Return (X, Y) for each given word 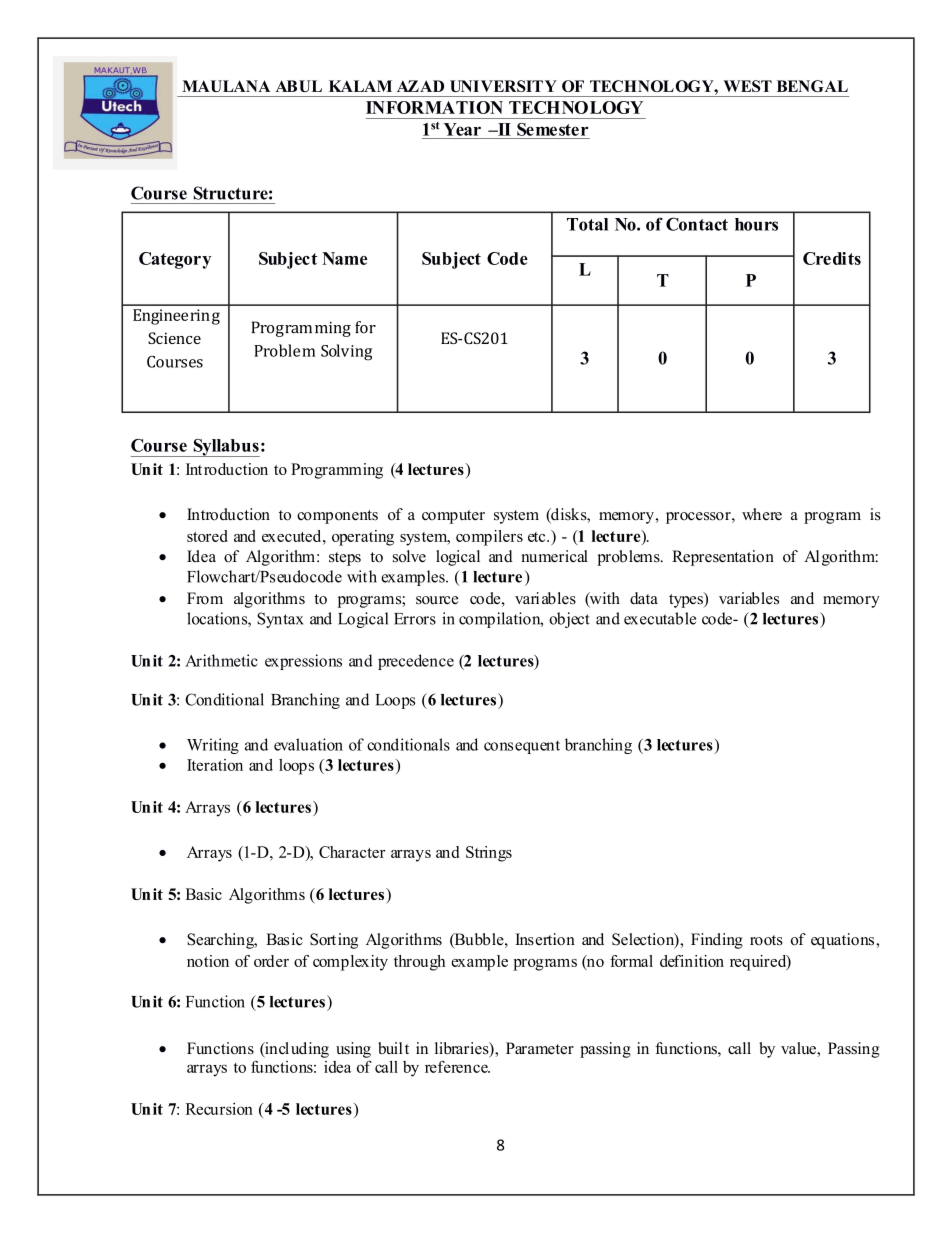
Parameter (540, 1048)
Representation (723, 558)
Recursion (219, 1109)
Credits (832, 258)
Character (352, 852)
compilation (501, 620)
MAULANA (226, 86)
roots (766, 940)
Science (174, 338)
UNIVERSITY (503, 86)
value (799, 1048)
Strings (489, 854)
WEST (748, 86)
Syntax (280, 620)
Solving (346, 352)
